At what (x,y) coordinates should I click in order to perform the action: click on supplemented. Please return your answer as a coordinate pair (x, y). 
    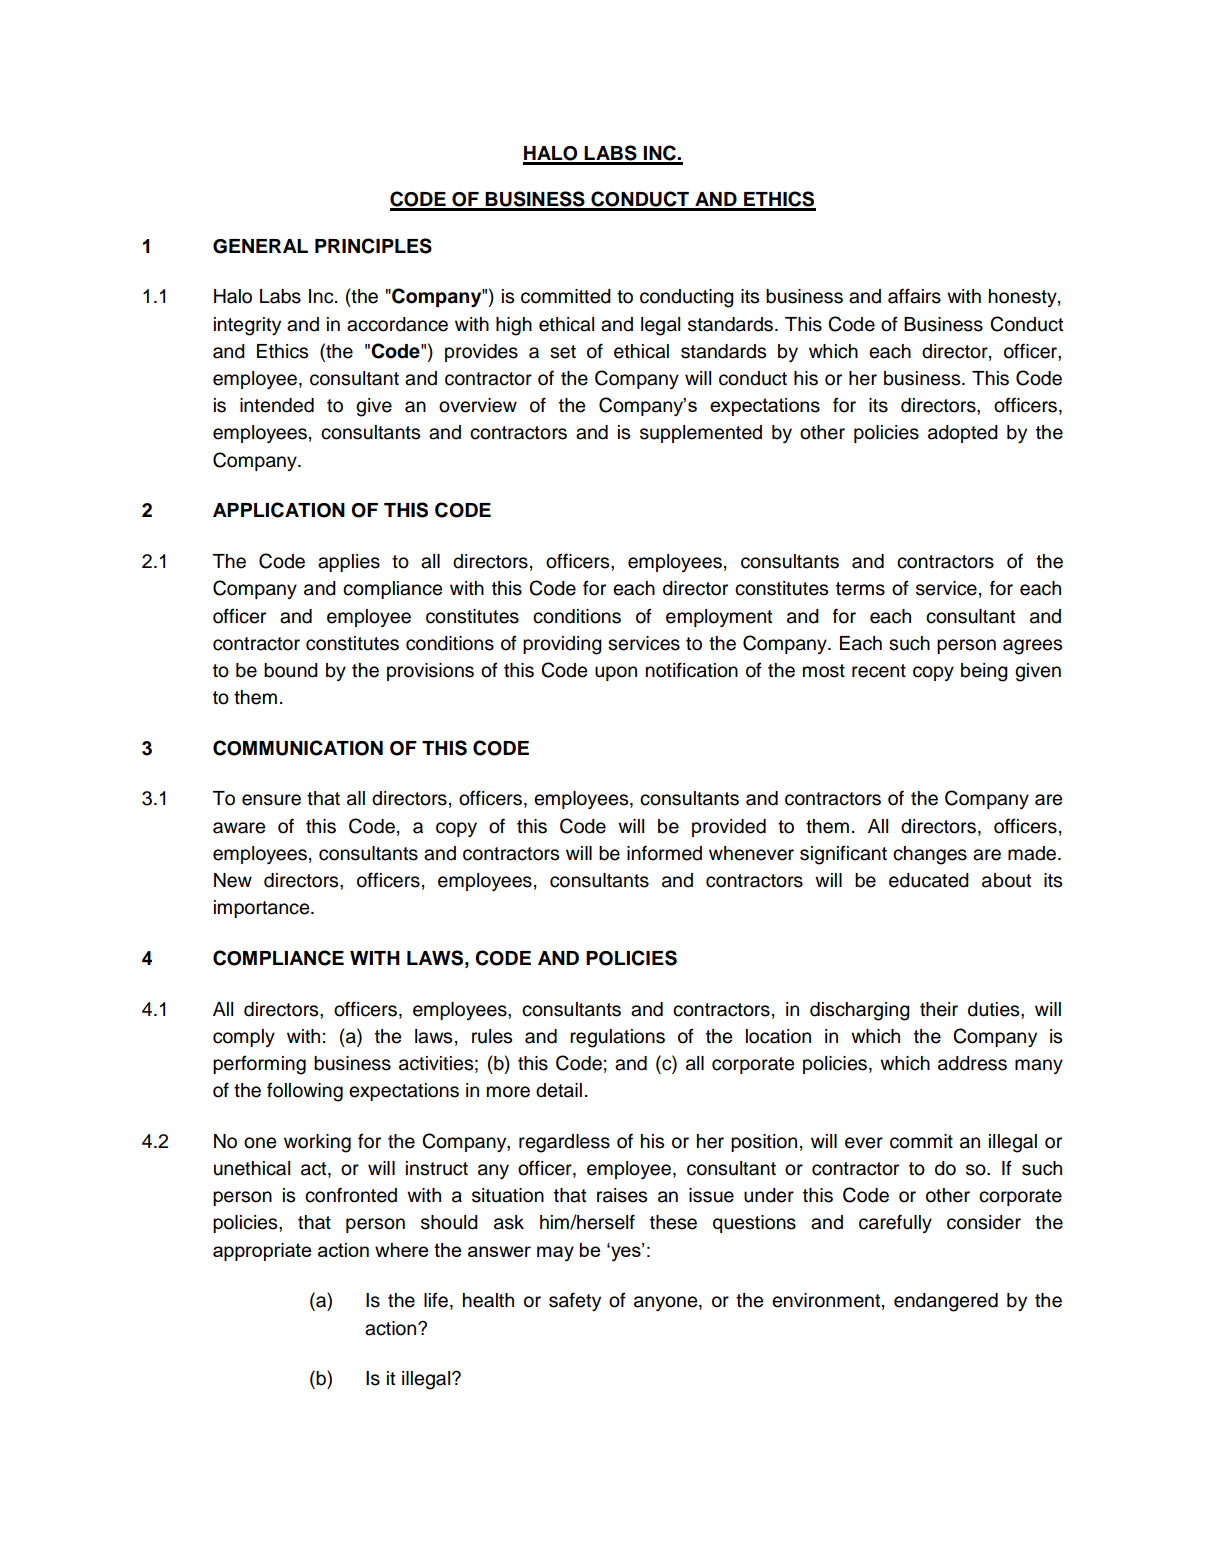
    Looking at the image, I should click on (701, 434).
